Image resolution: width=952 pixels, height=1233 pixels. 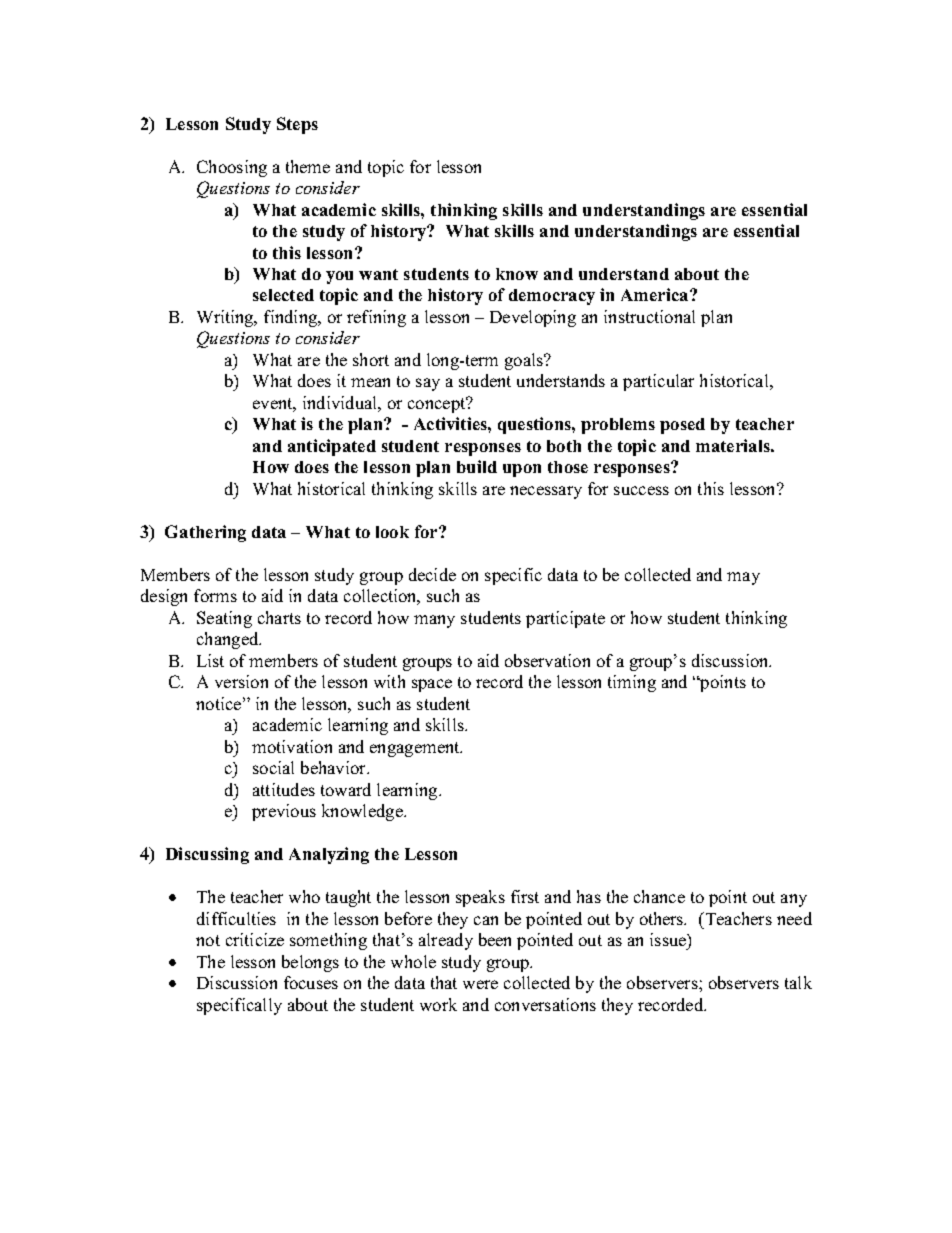 What do you see at coordinates (241, 681) in the page?
I see `version` at bounding box center [241, 681].
